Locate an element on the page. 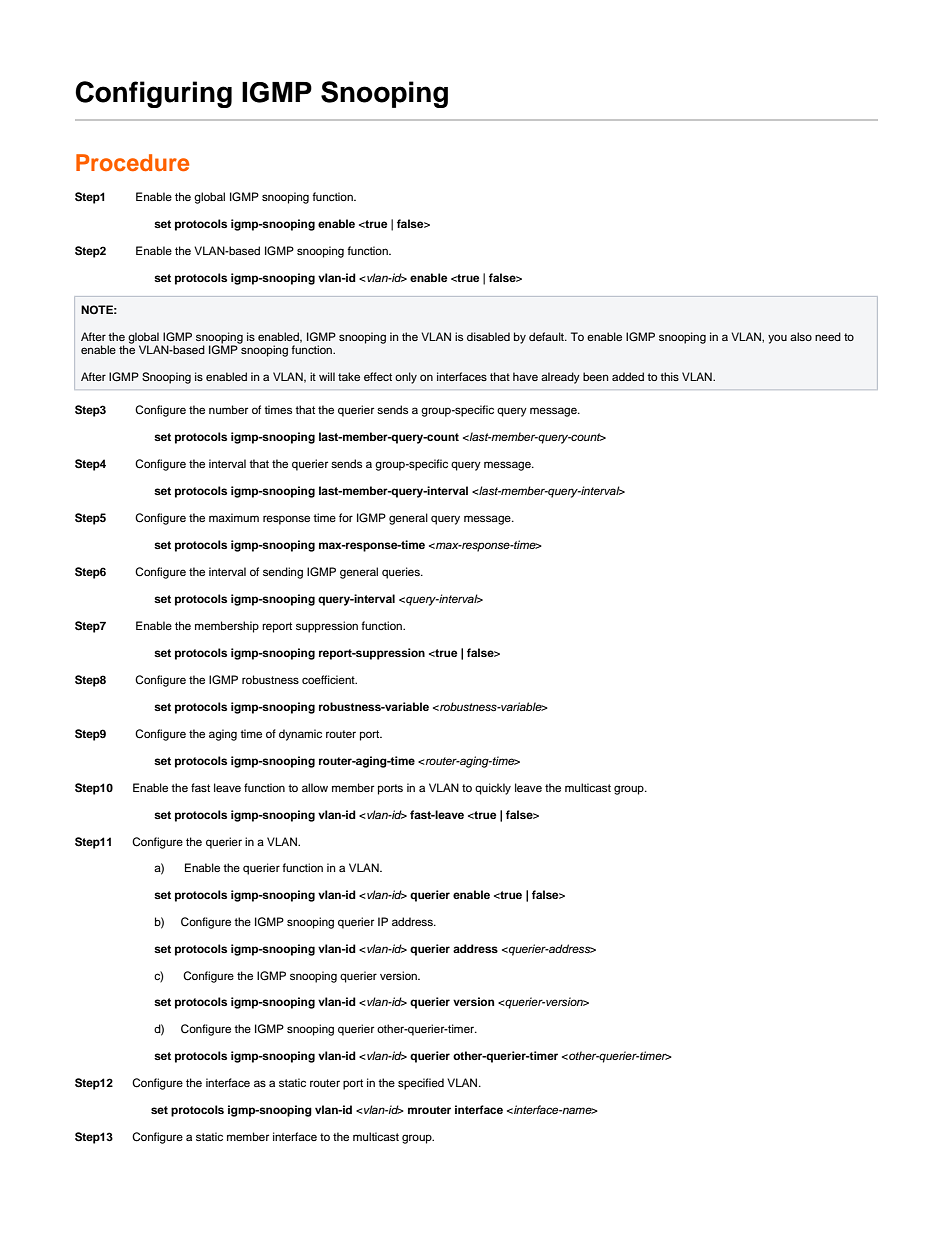 The width and height of the document is (952, 1233). dynamic is located at coordinates (300, 735).
